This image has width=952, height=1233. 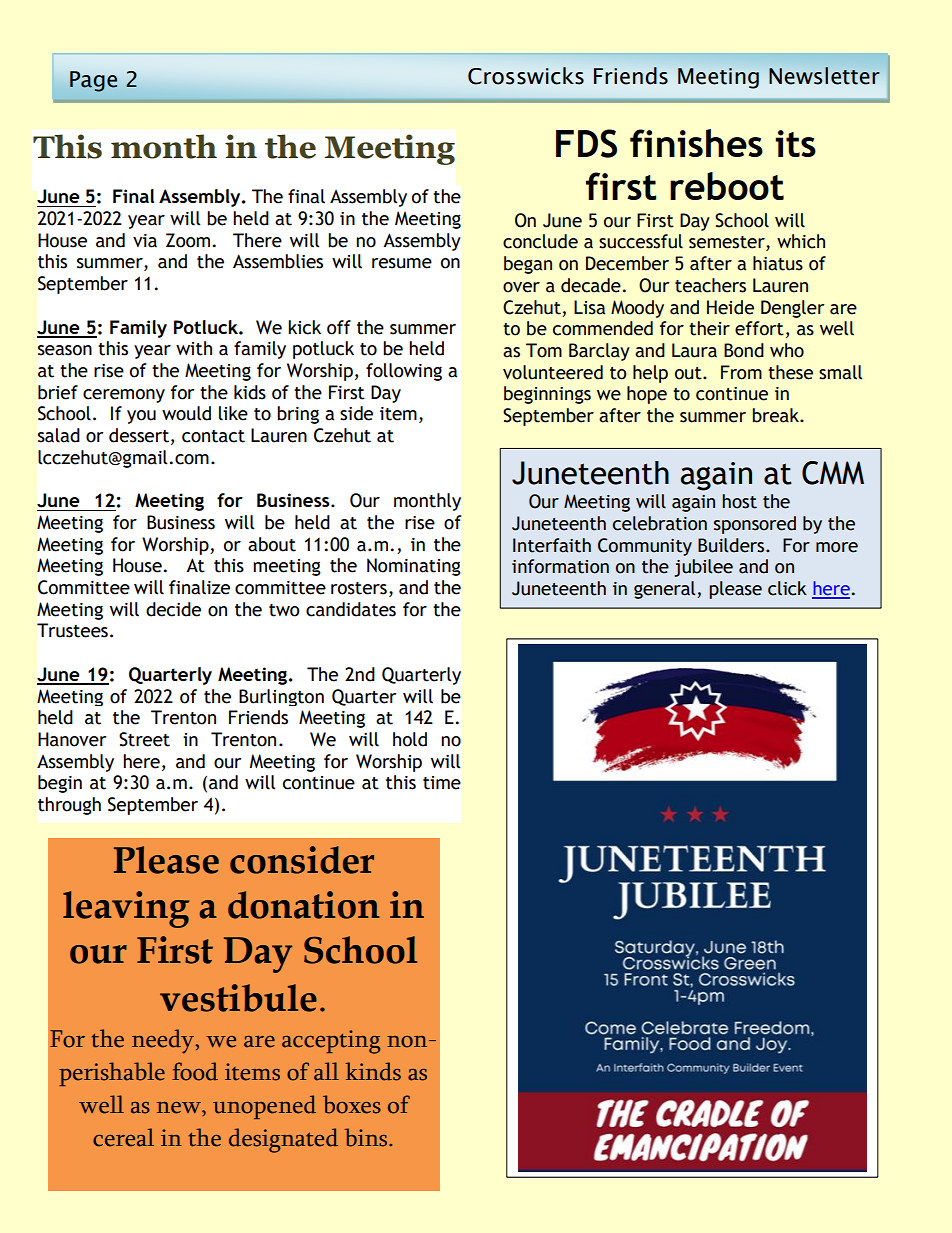 What do you see at coordinates (213, 436) in the image?
I see `contact` at bounding box center [213, 436].
